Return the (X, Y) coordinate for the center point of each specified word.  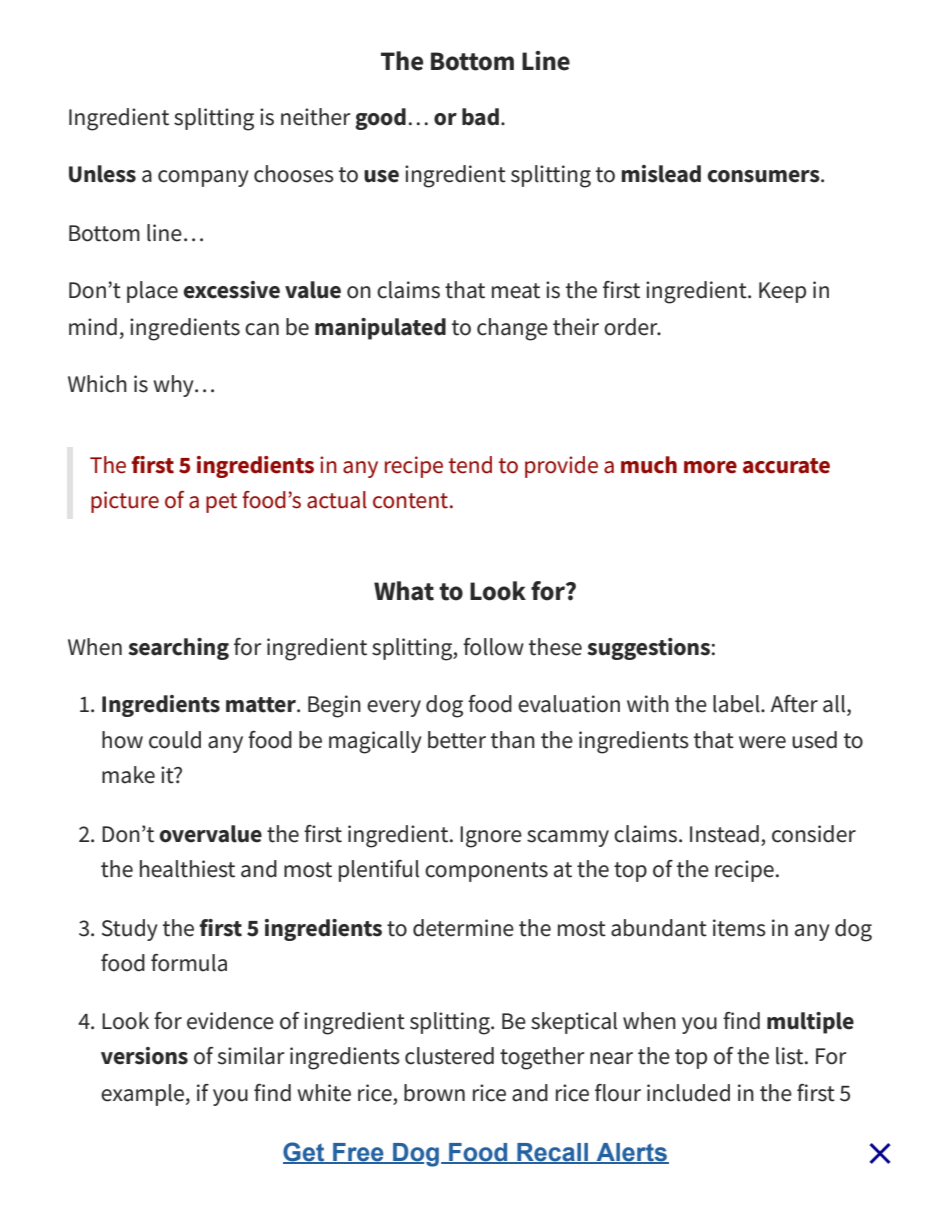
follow (493, 647)
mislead (661, 174)
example (144, 1095)
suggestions (648, 649)
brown (434, 1093)
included (688, 1093)
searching (178, 649)
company (203, 178)
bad (480, 117)
